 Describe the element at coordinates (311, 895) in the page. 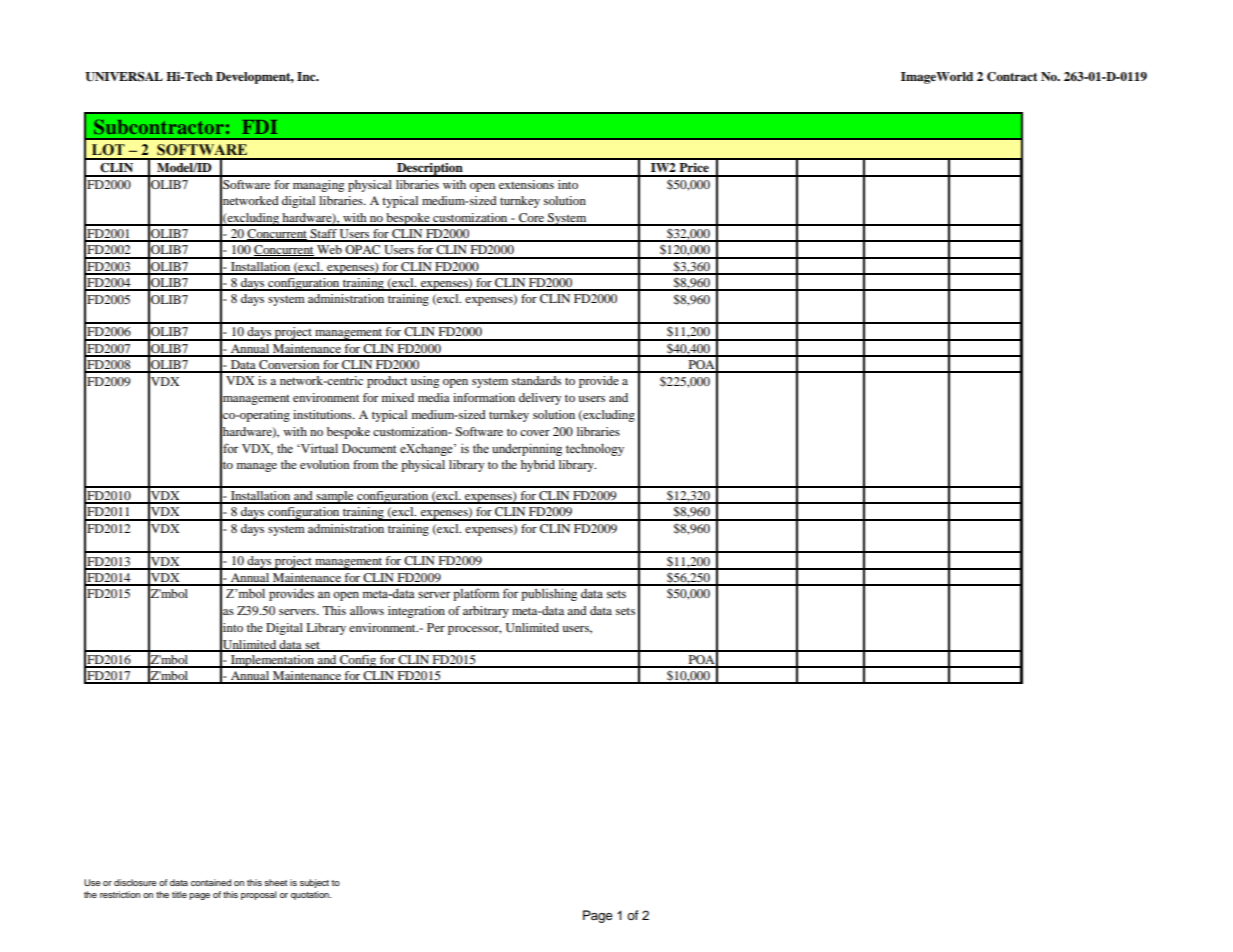

I see `quotation` at that location.
